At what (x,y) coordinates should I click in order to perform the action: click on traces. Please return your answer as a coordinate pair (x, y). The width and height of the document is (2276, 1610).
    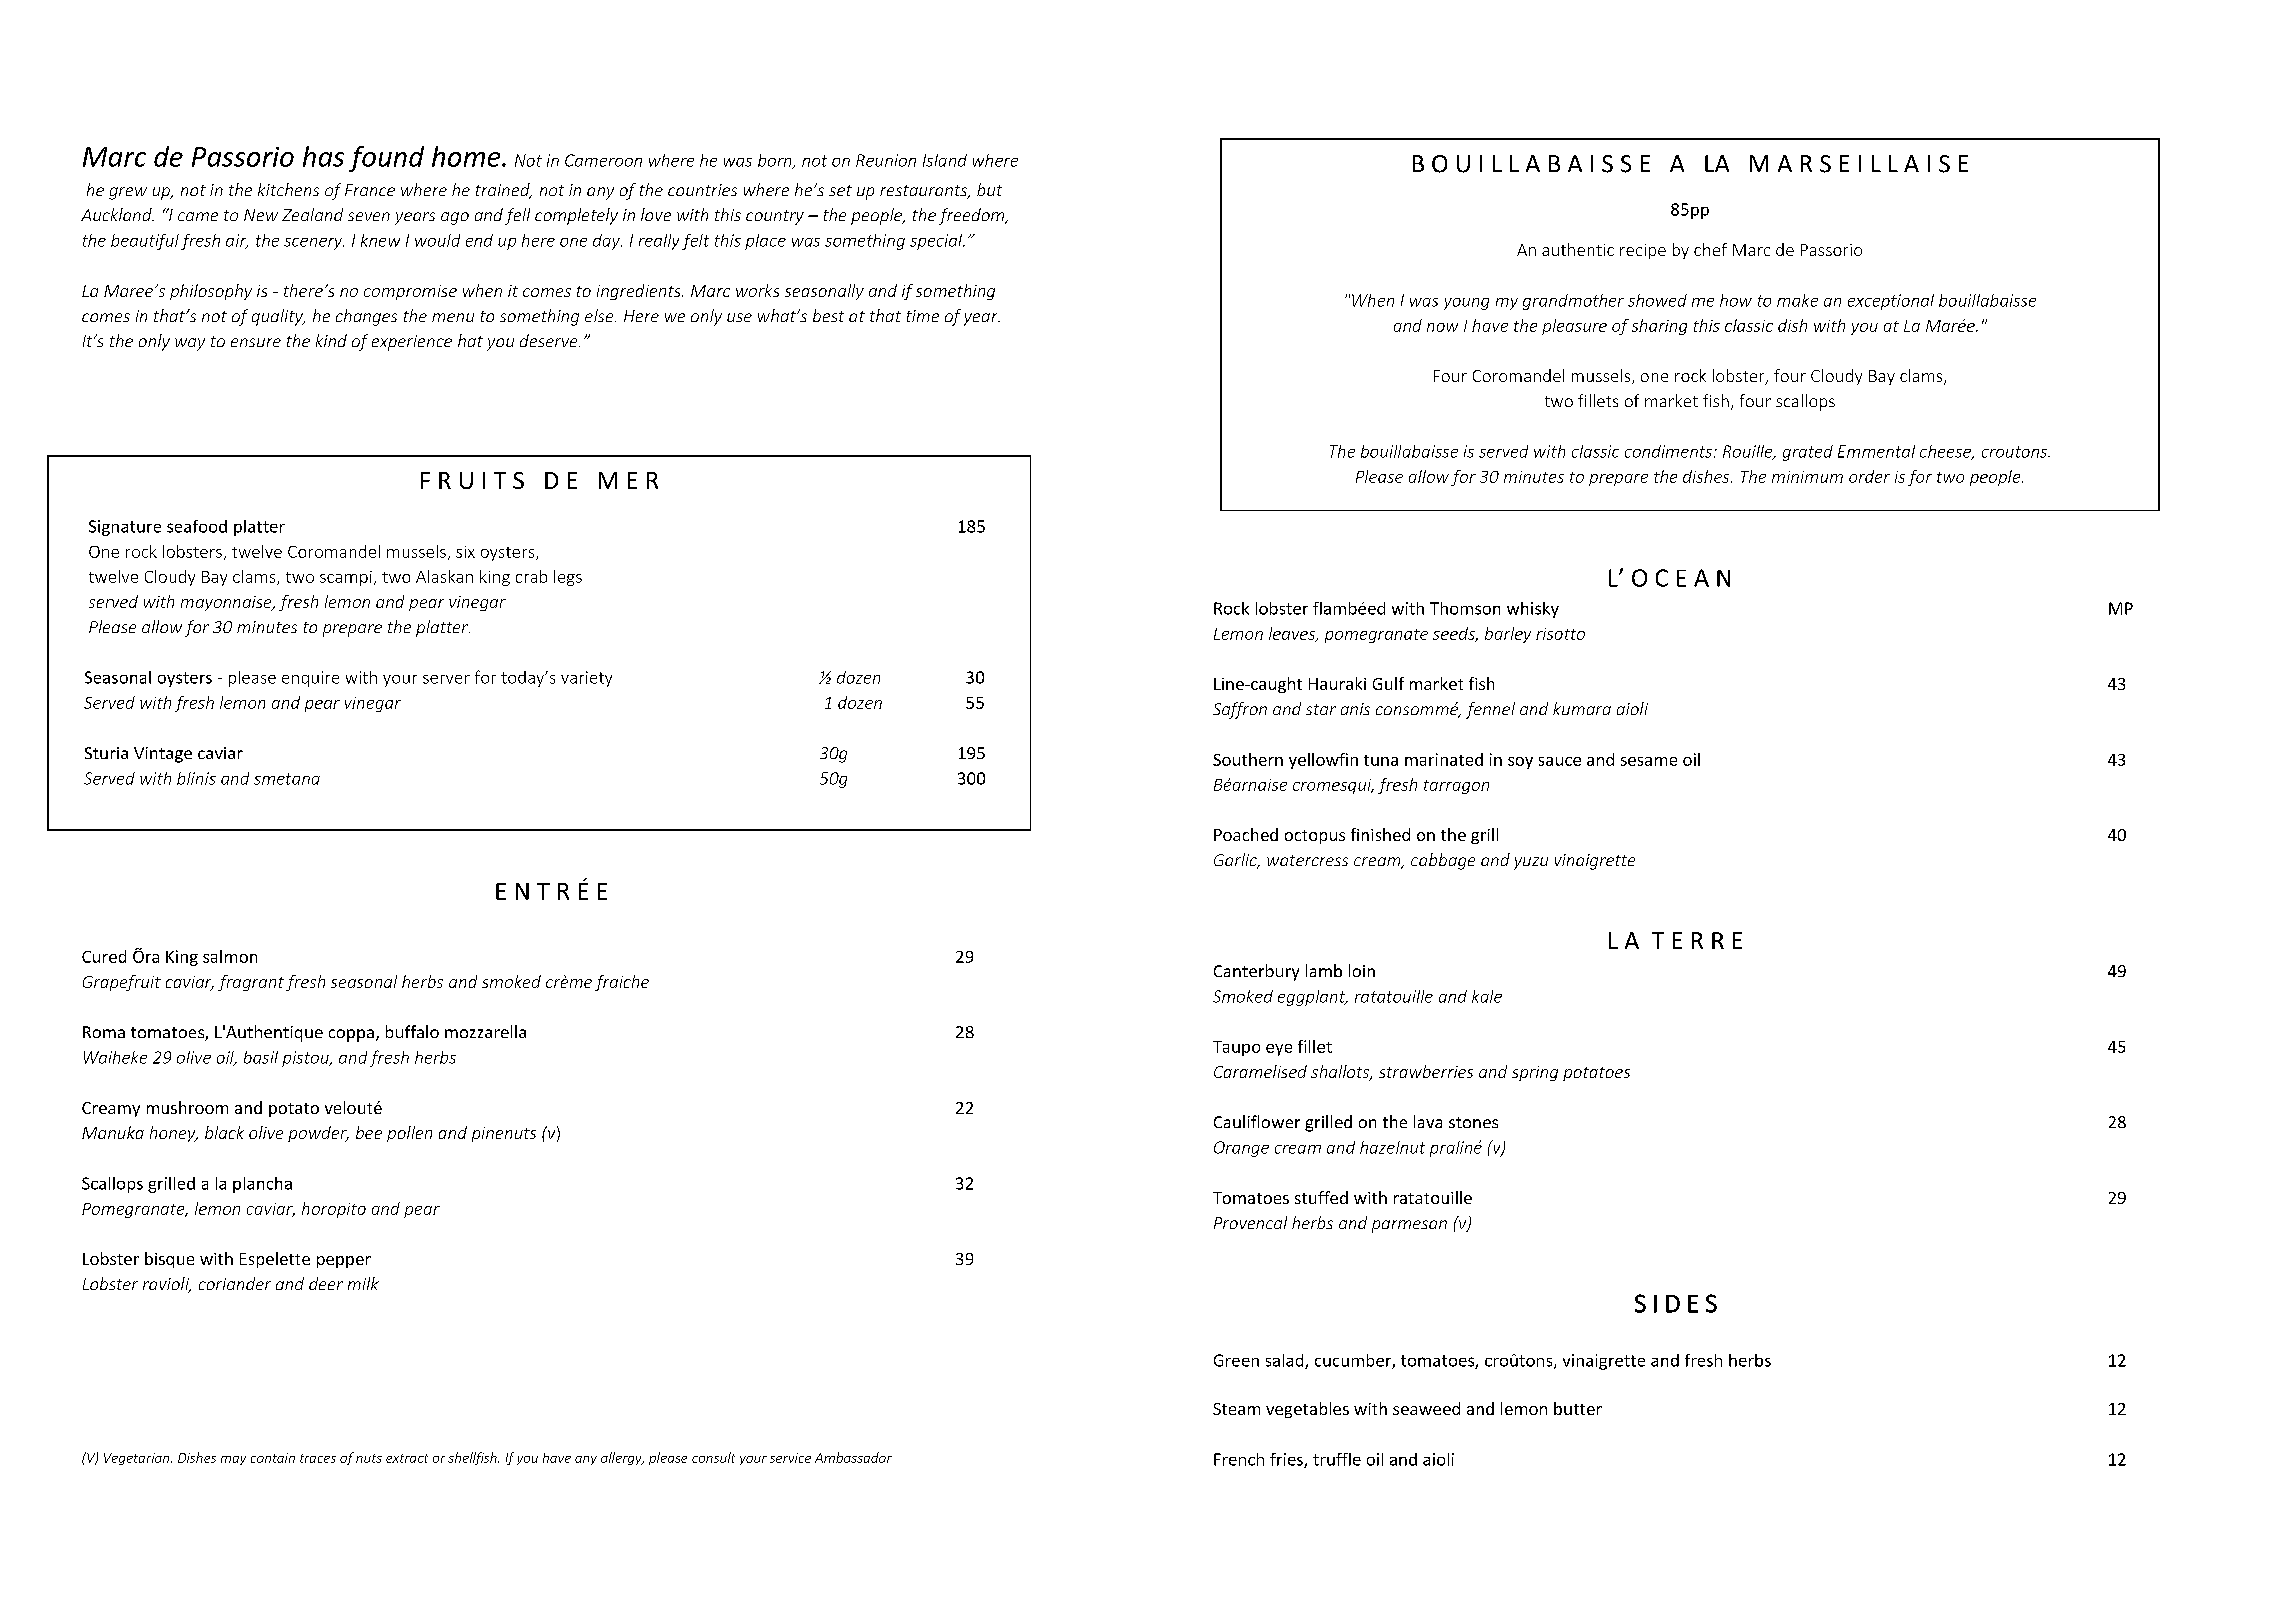
    Looking at the image, I should click on (318, 1458).
